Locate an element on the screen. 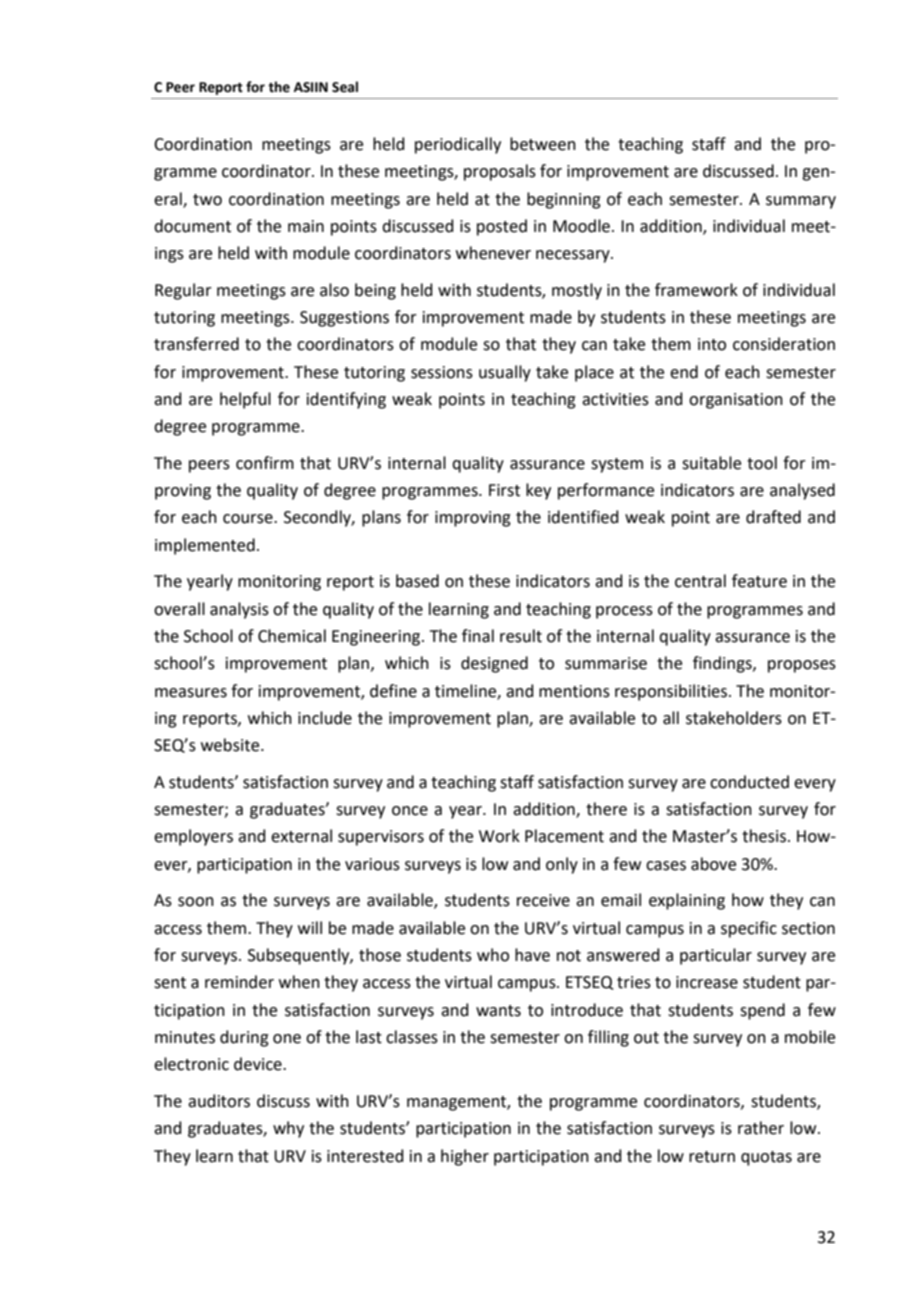 The width and height of the screenshot is (924, 1308). external is located at coordinates (301, 836).
